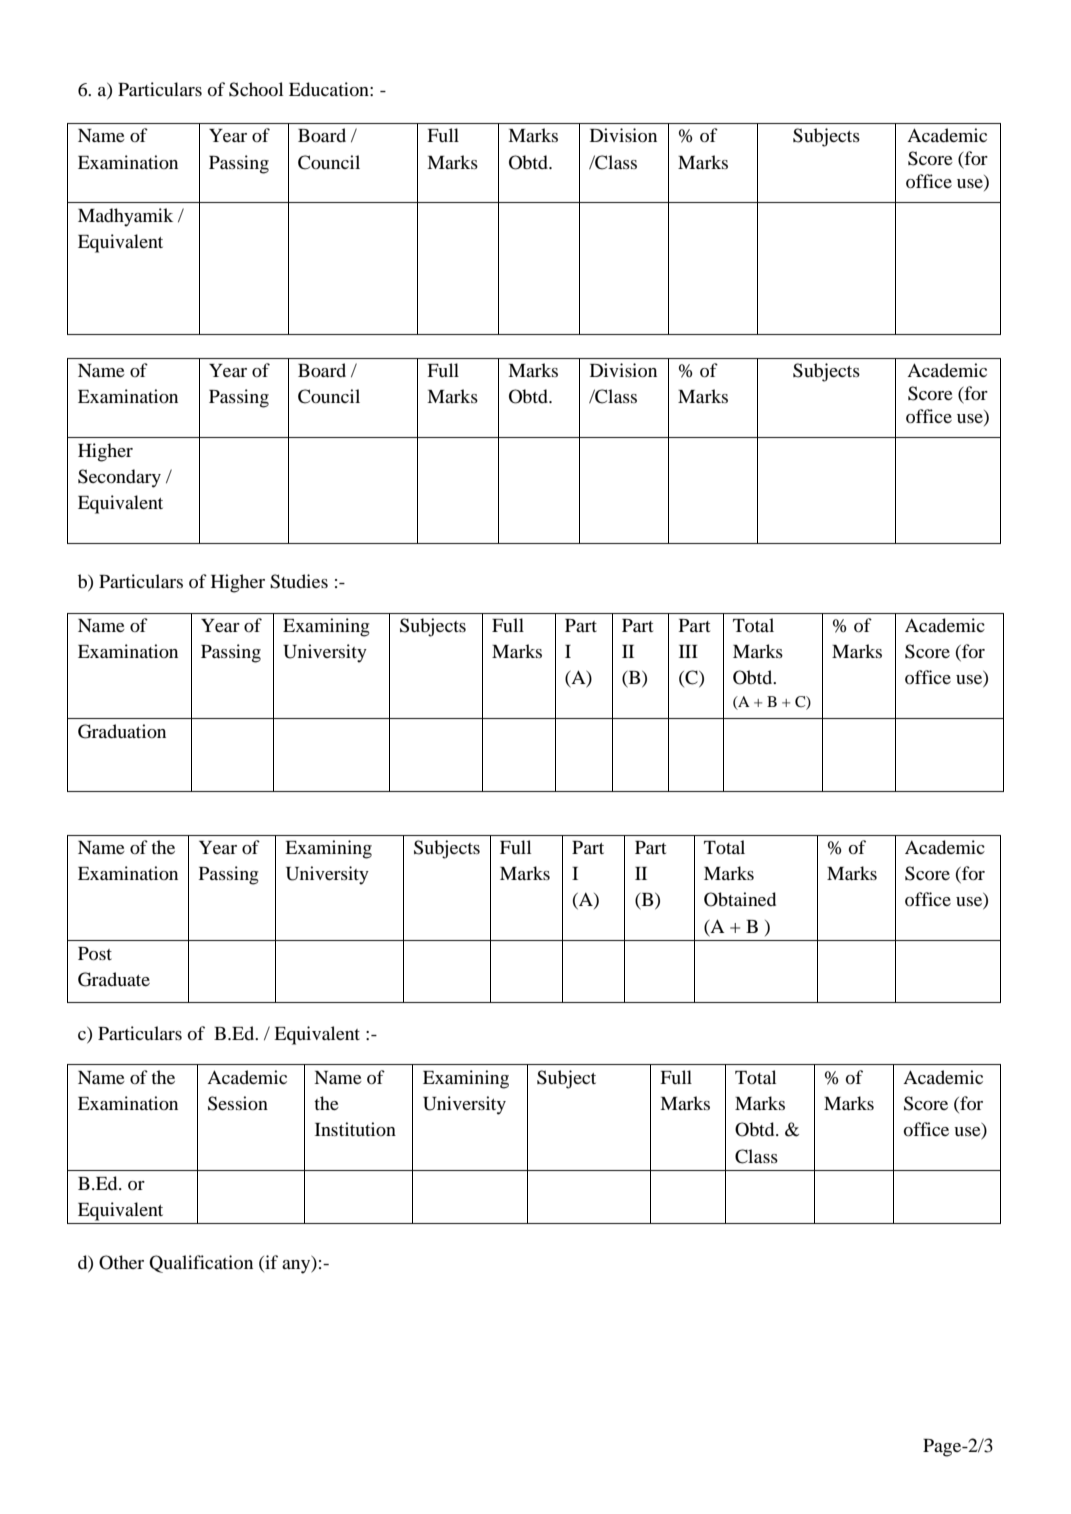 The width and height of the document is (1071, 1514). What do you see at coordinates (201, 1264) in the document?
I see `Qualification` at bounding box center [201, 1264].
